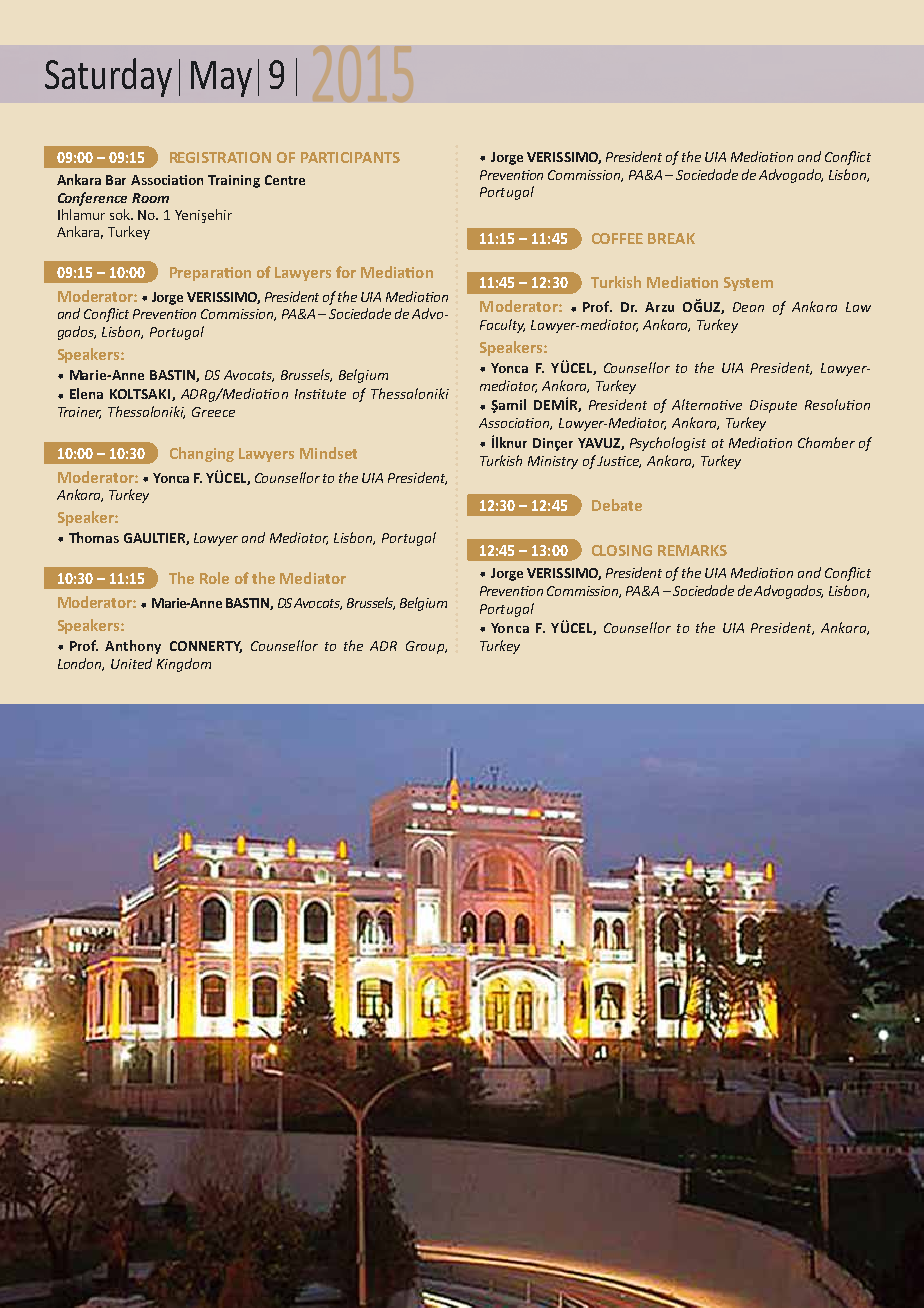 This screenshot has height=1308, width=924. What do you see at coordinates (671, 238) in the screenshot?
I see `BREAK` at bounding box center [671, 238].
